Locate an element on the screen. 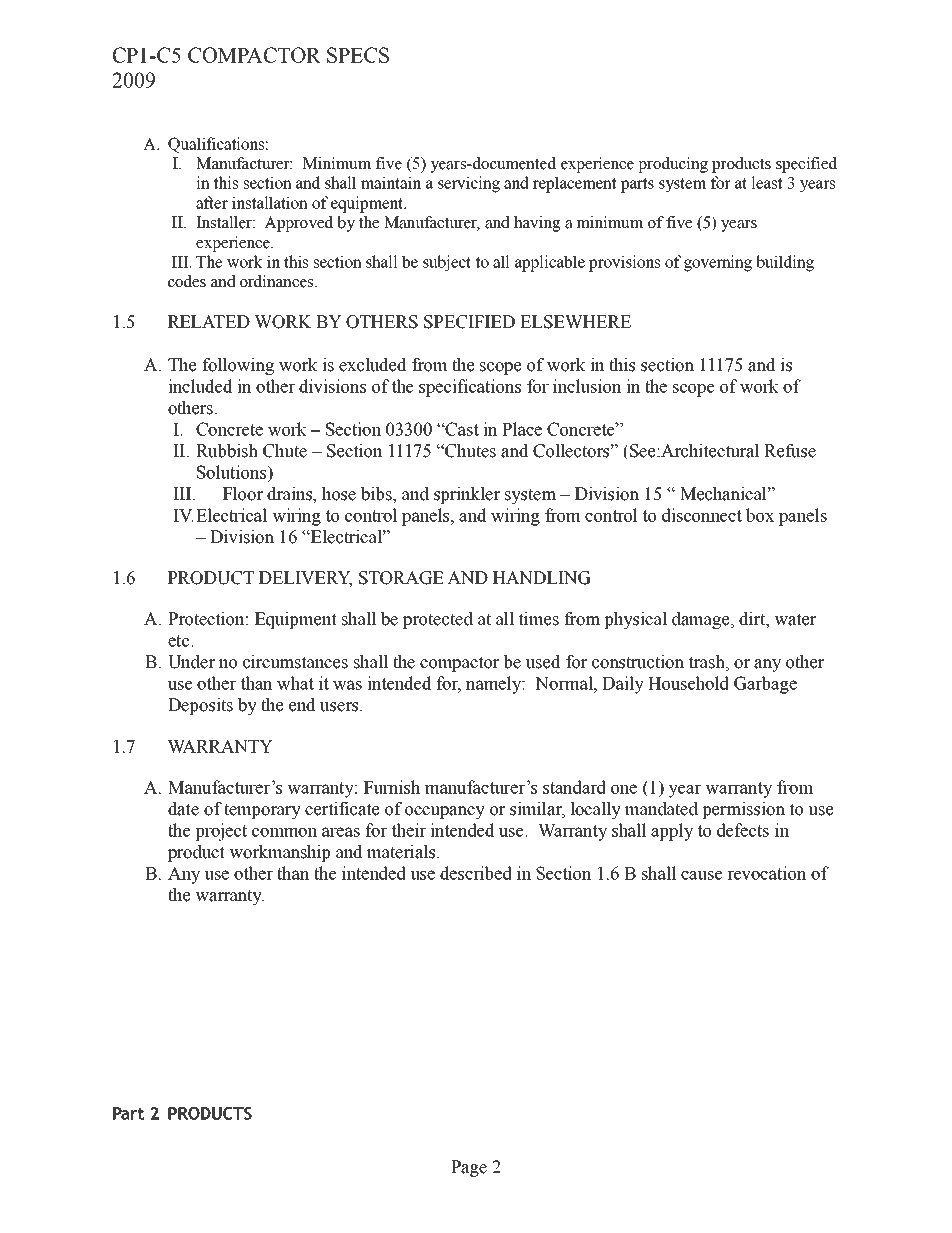  servicing is located at coordinates (469, 184).
